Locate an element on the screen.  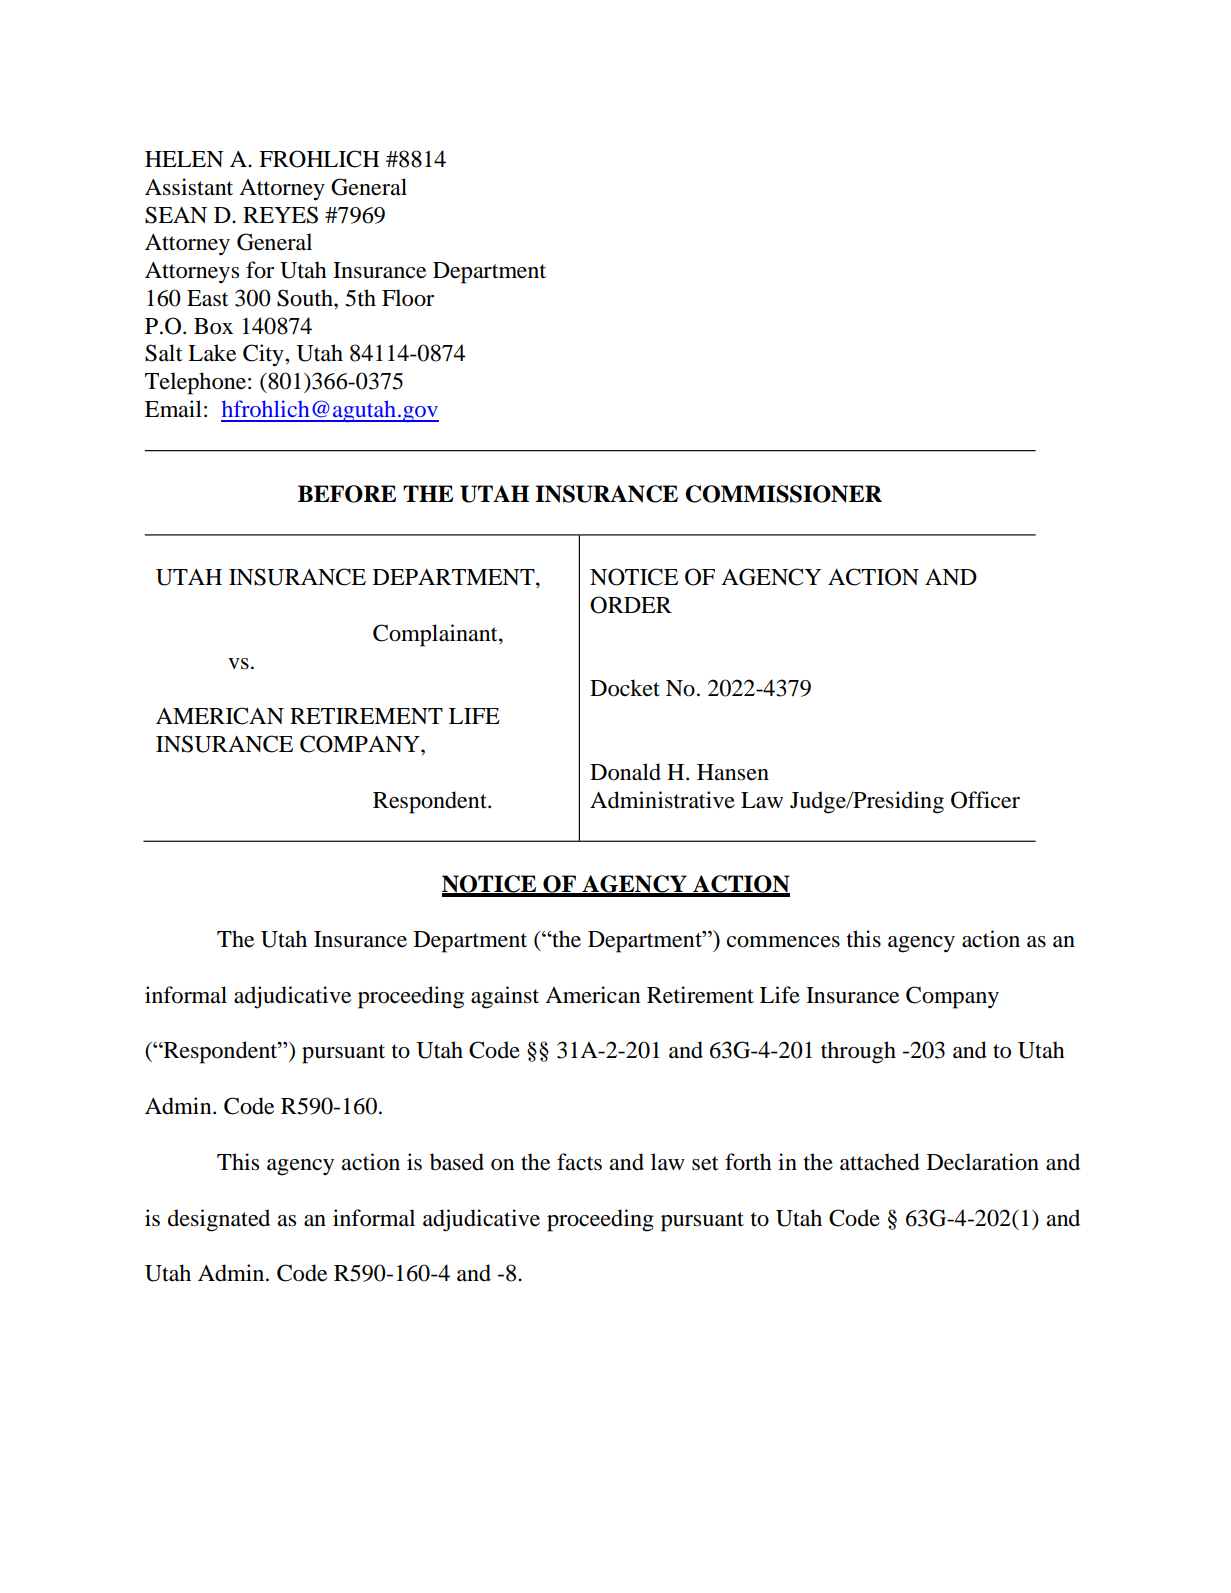
Docket is located at coordinates (625, 688).
